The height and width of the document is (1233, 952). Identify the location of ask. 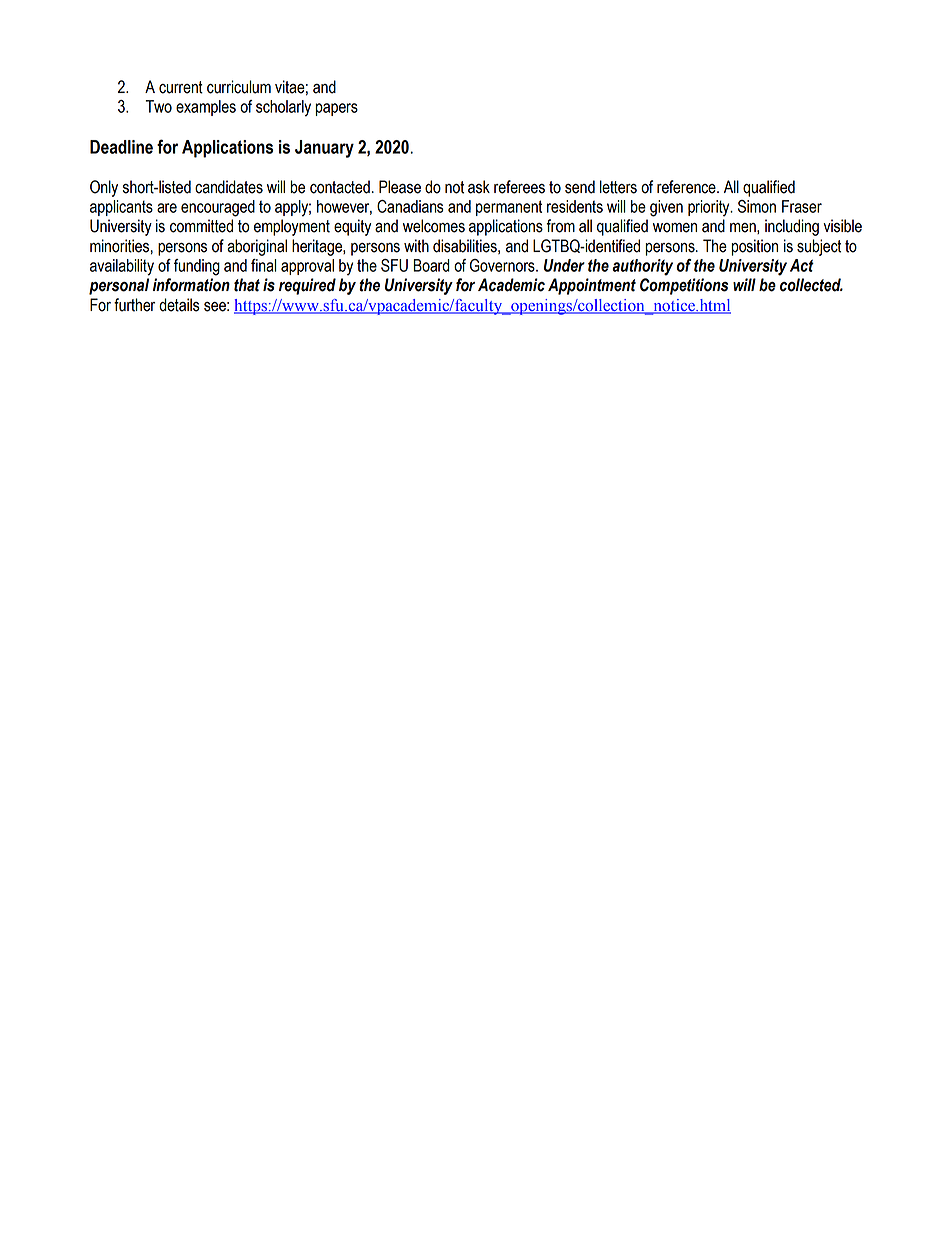
(479, 187).
